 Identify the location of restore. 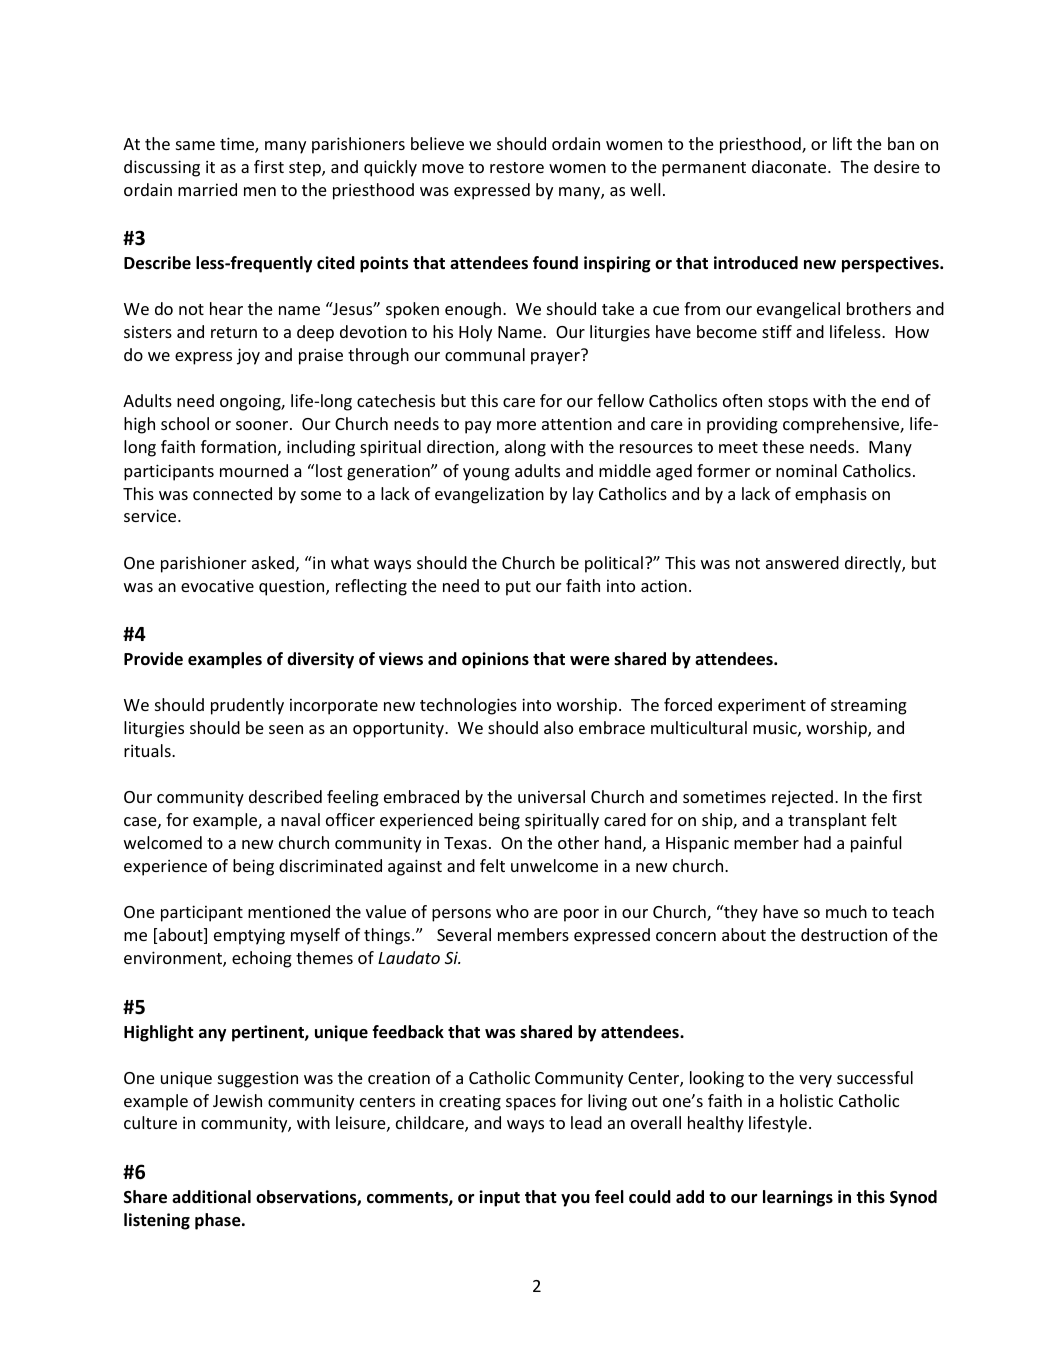
(517, 167).
